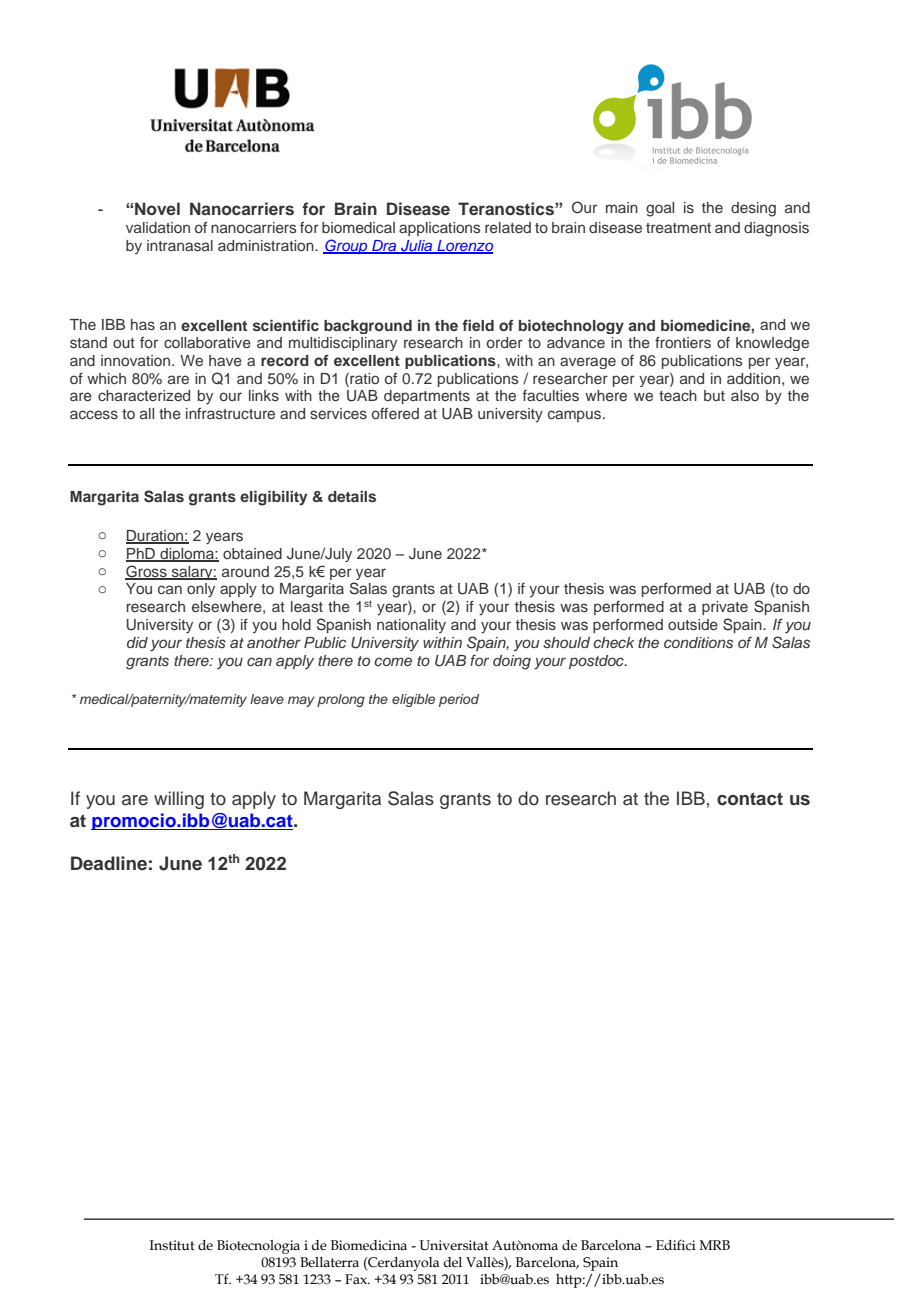  What do you see at coordinates (750, 799) in the document?
I see `contact` at bounding box center [750, 799].
